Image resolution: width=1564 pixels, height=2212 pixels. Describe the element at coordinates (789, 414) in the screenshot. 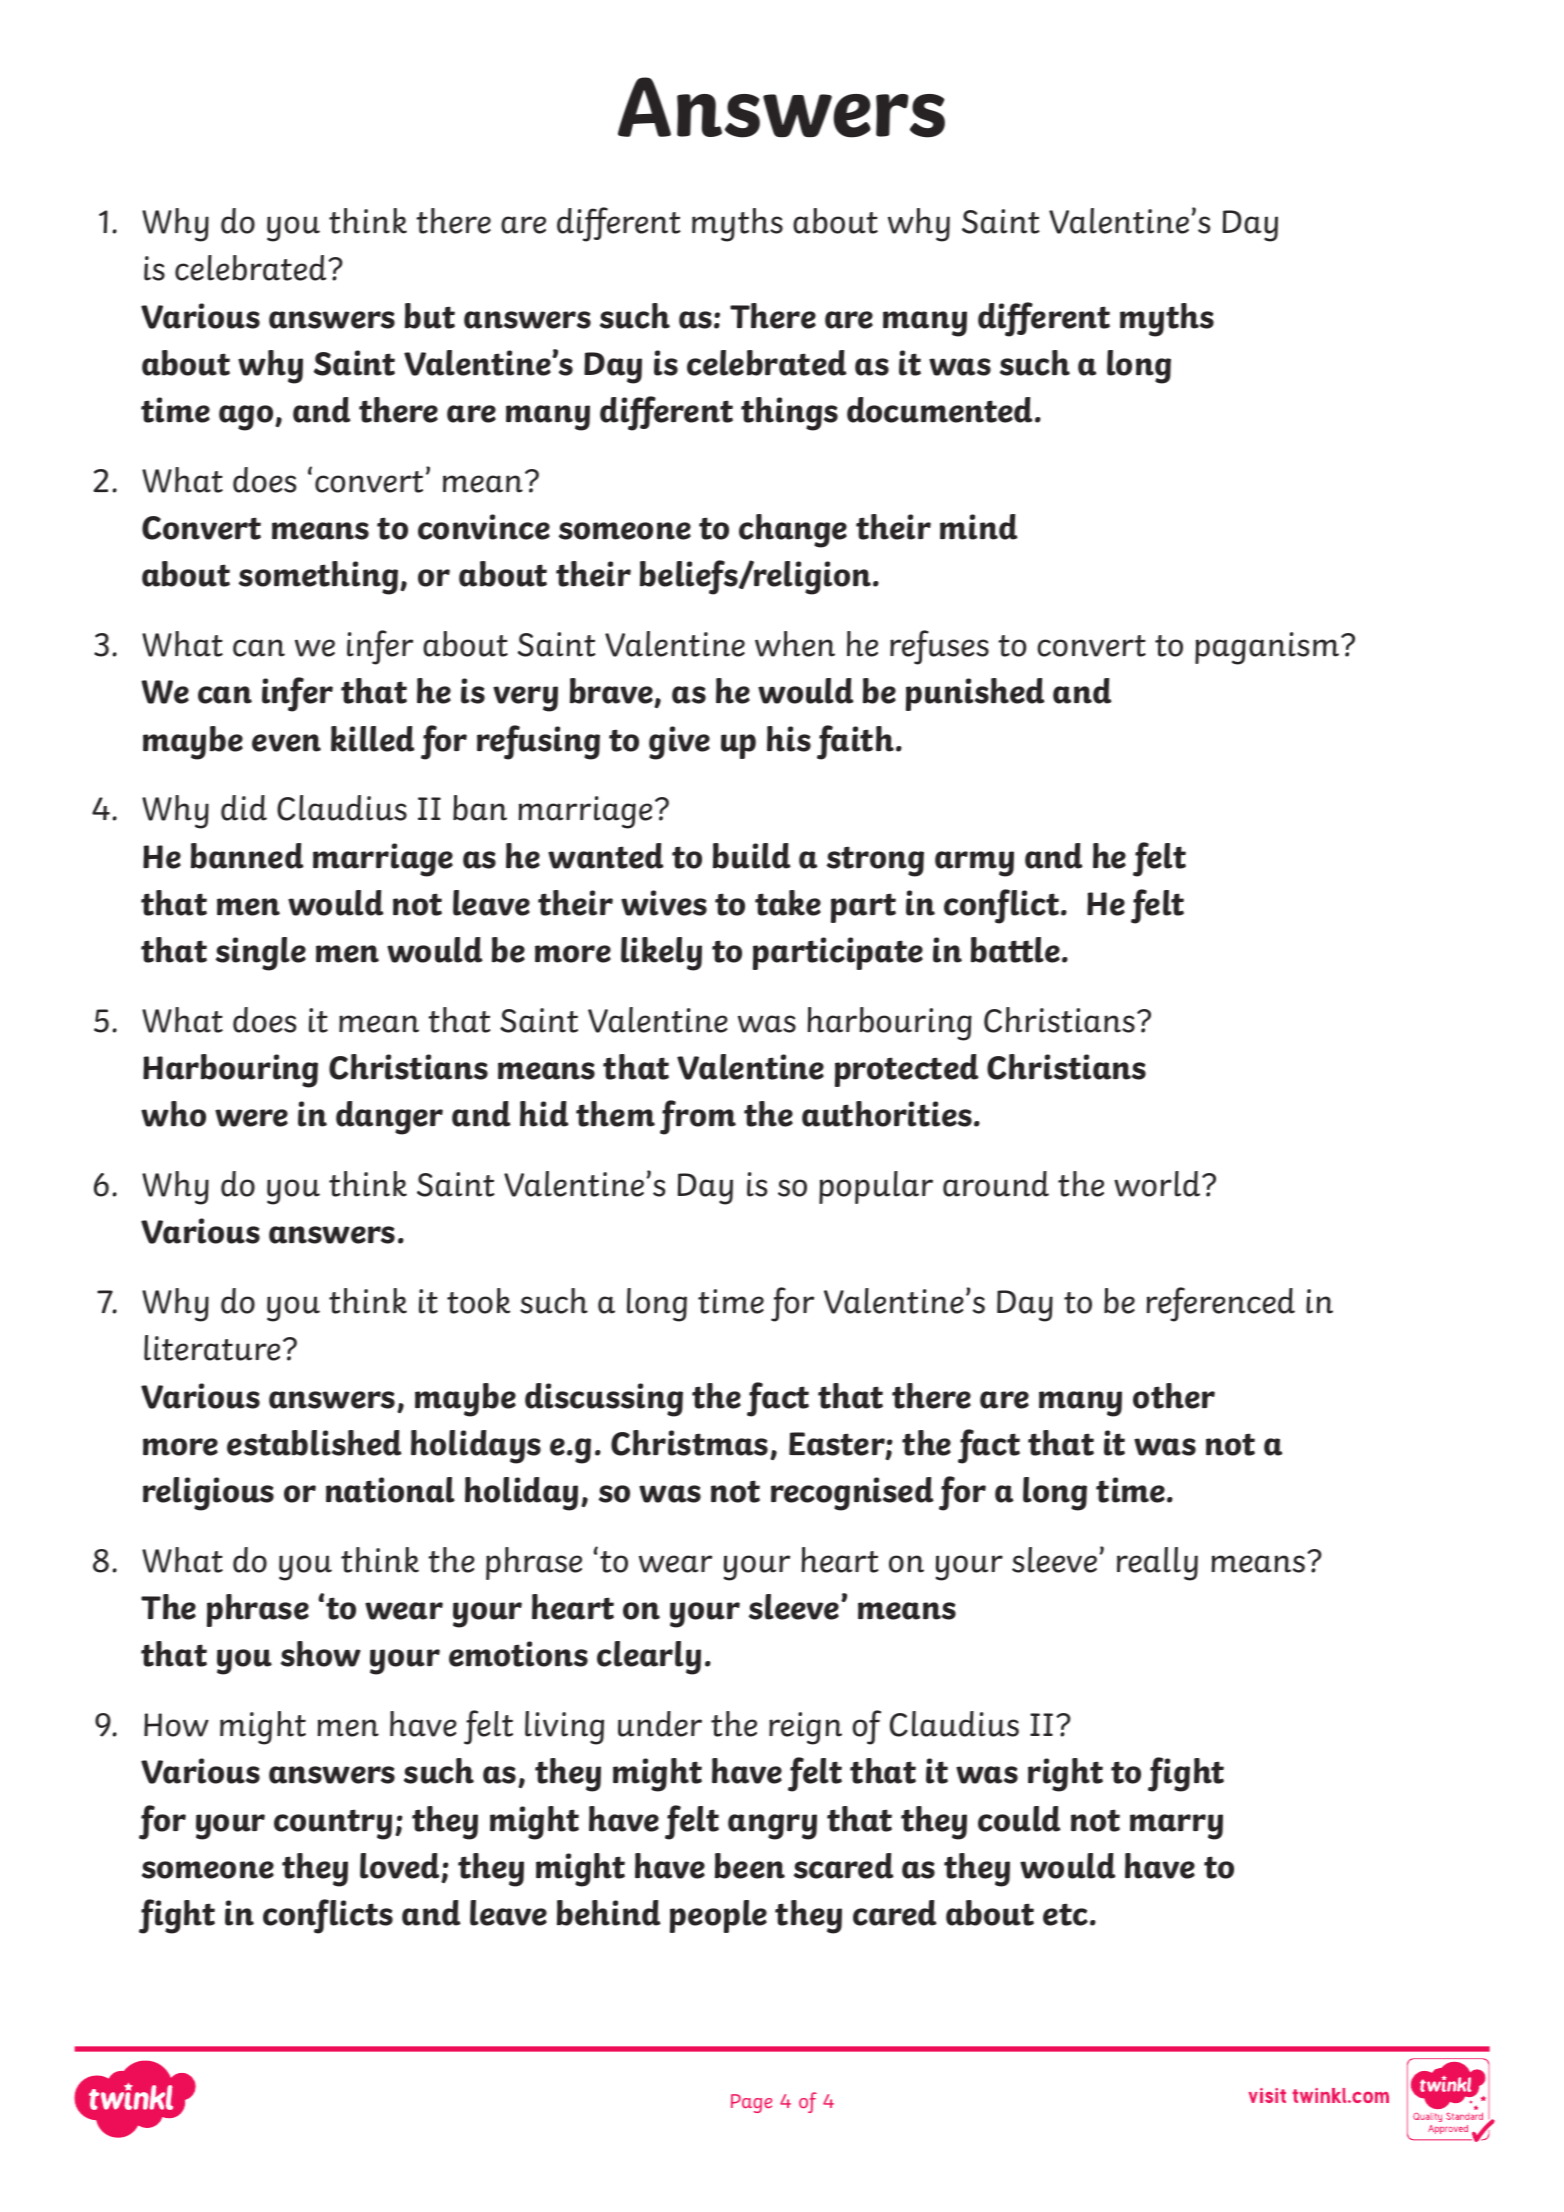

I see `things` at that location.
